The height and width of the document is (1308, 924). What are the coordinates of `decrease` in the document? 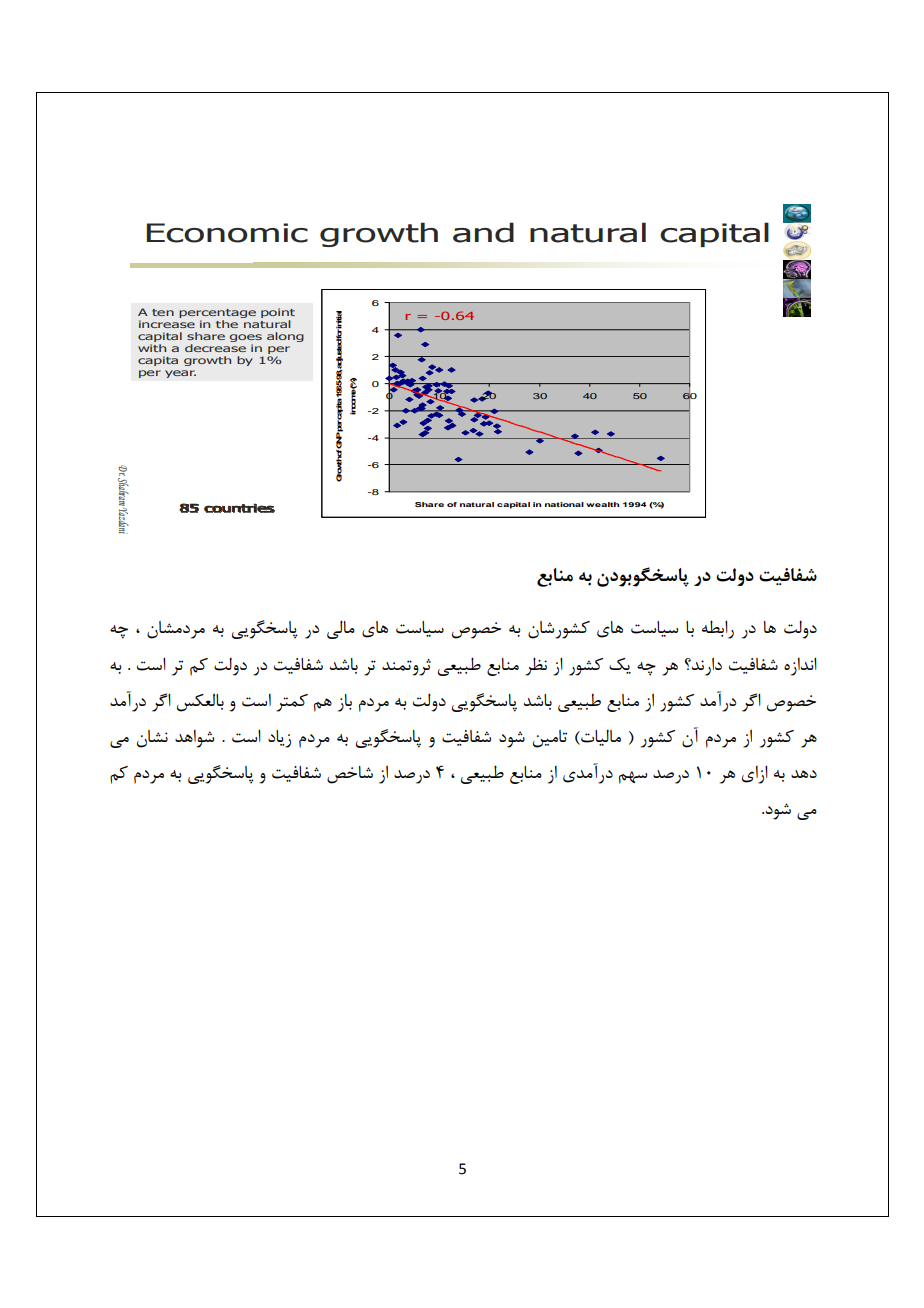 It's located at (215, 348).
